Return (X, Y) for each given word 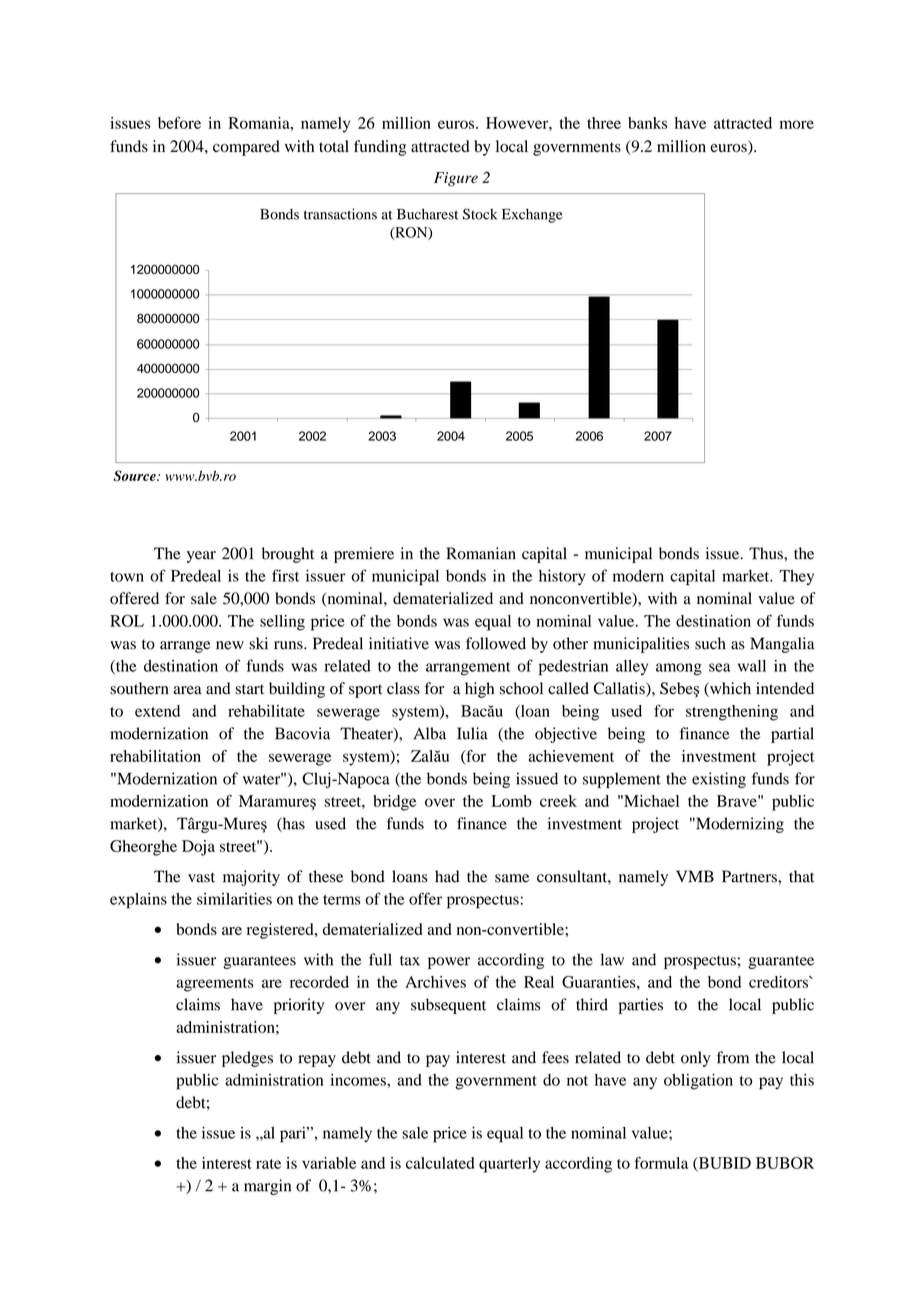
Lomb (511, 801)
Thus (767, 553)
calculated (440, 1163)
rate (268, 1164)
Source (135, 475)
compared (246, 148)
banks (647, 123)
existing (719, 780)
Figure (456, 179)
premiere (364, 555)
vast (201, 877)
